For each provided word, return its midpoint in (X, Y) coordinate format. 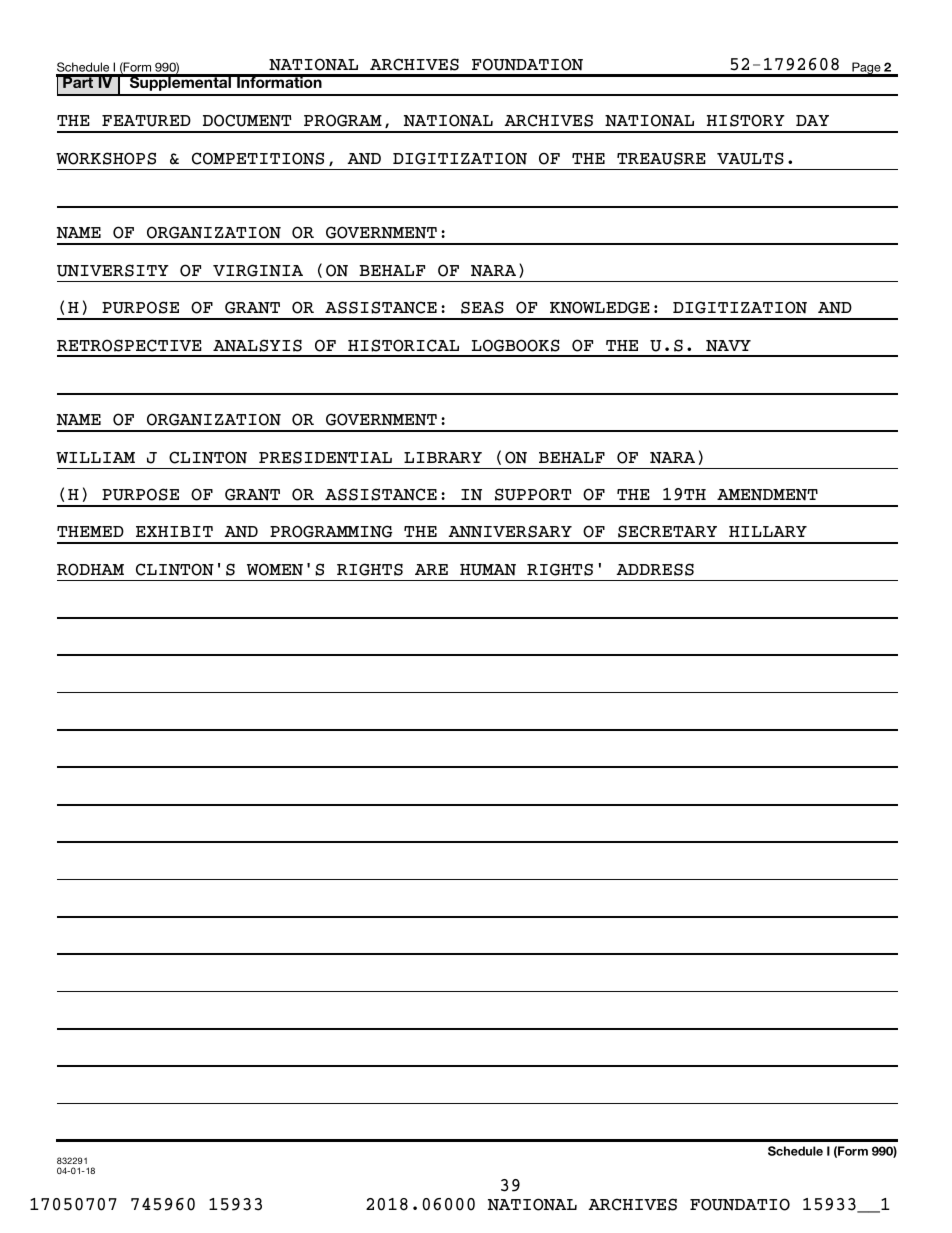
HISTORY (746, 120)
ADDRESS (655, 569)
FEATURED (146, 121)
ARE (431, 569)
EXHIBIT (174, 531)
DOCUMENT (247, 120)
